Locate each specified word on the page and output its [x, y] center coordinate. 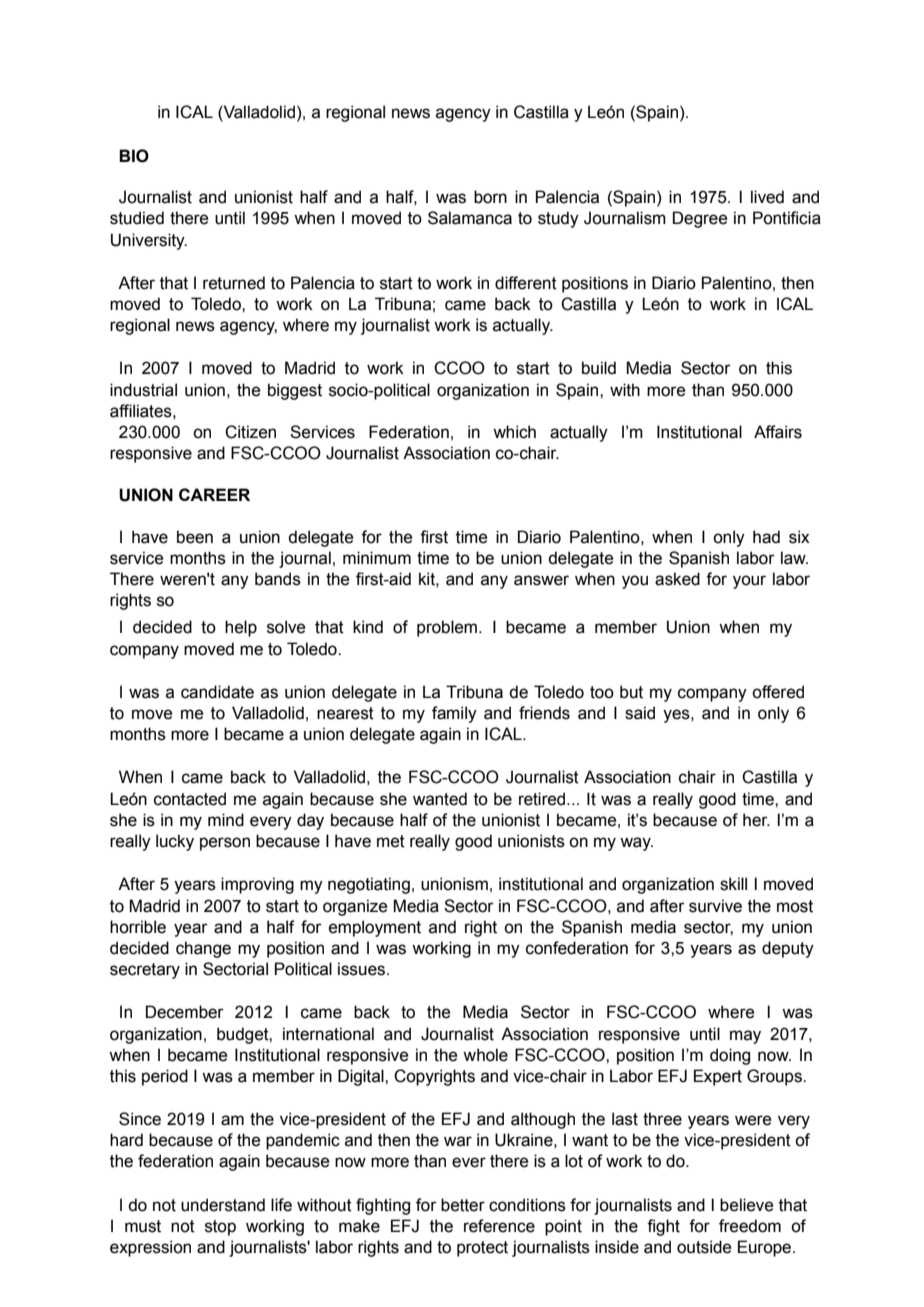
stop [220, 1228]
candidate [217, 692]
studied [137, 218]
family [454, 714]
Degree [700, 219]
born [490, 197]
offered [778, 692]
